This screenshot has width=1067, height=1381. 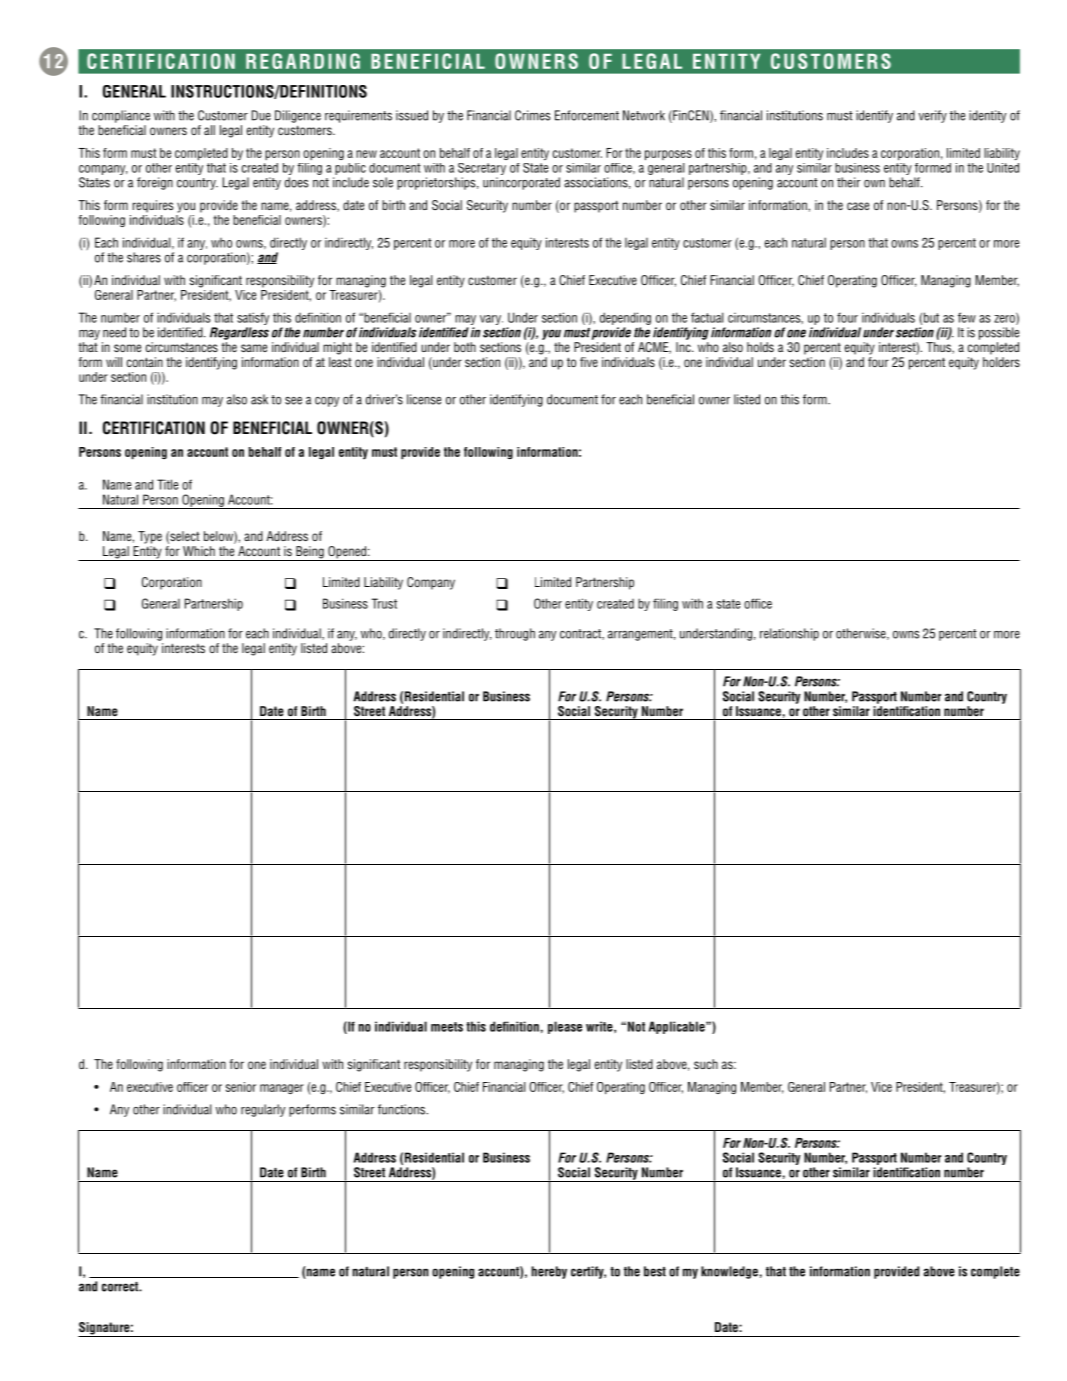 What do you see at coordinates (209, 130) in the screenshot?
I see `all` at bounding box center [209, 130].
